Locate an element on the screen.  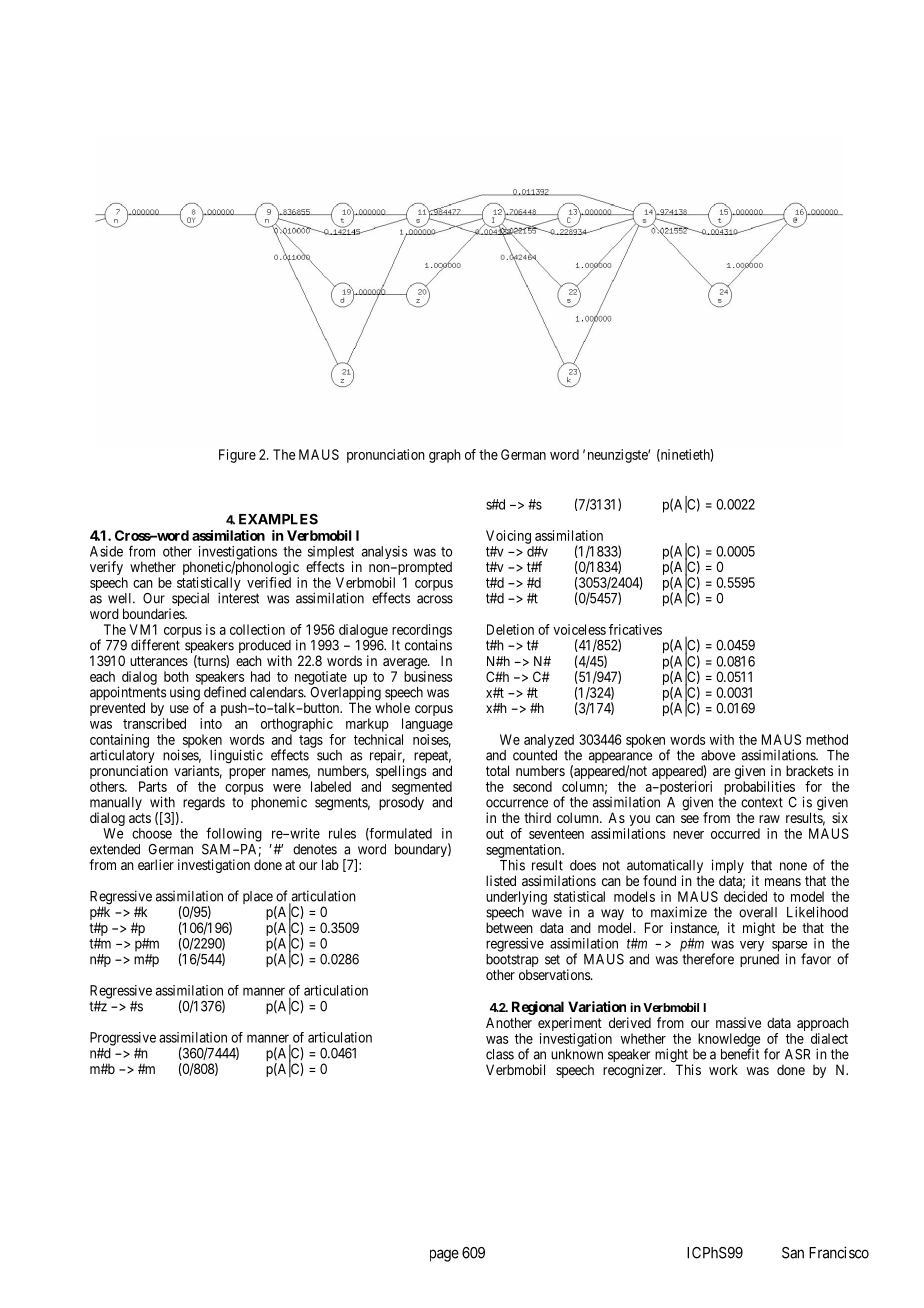
Progressive is located at coordinates (123, 1039).
